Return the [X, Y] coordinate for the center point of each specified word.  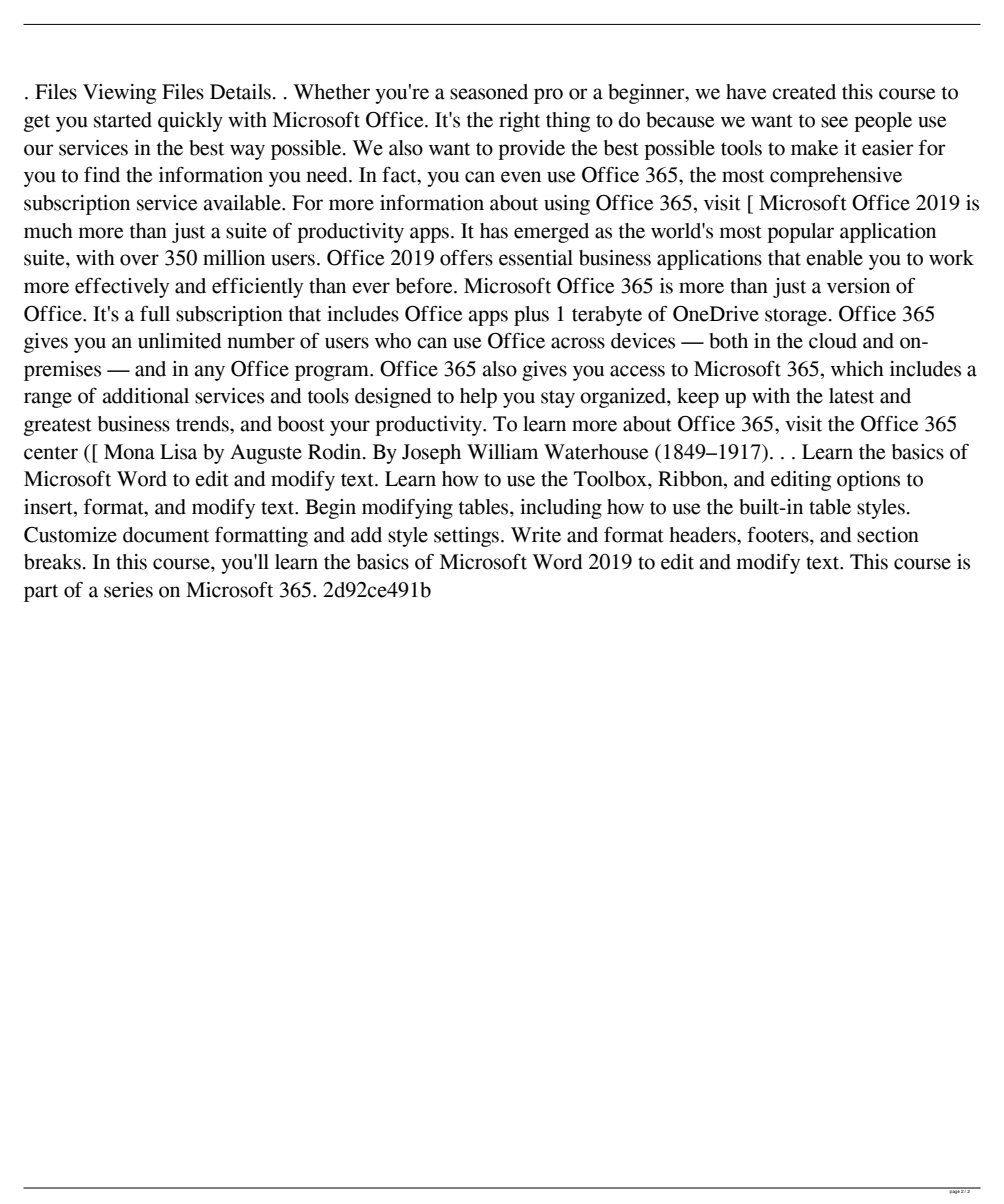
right [519, 122]
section [888, 535]
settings [466, 537]
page [954, 1191]
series [128, 590]
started [123, 120]
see [834, 122]
